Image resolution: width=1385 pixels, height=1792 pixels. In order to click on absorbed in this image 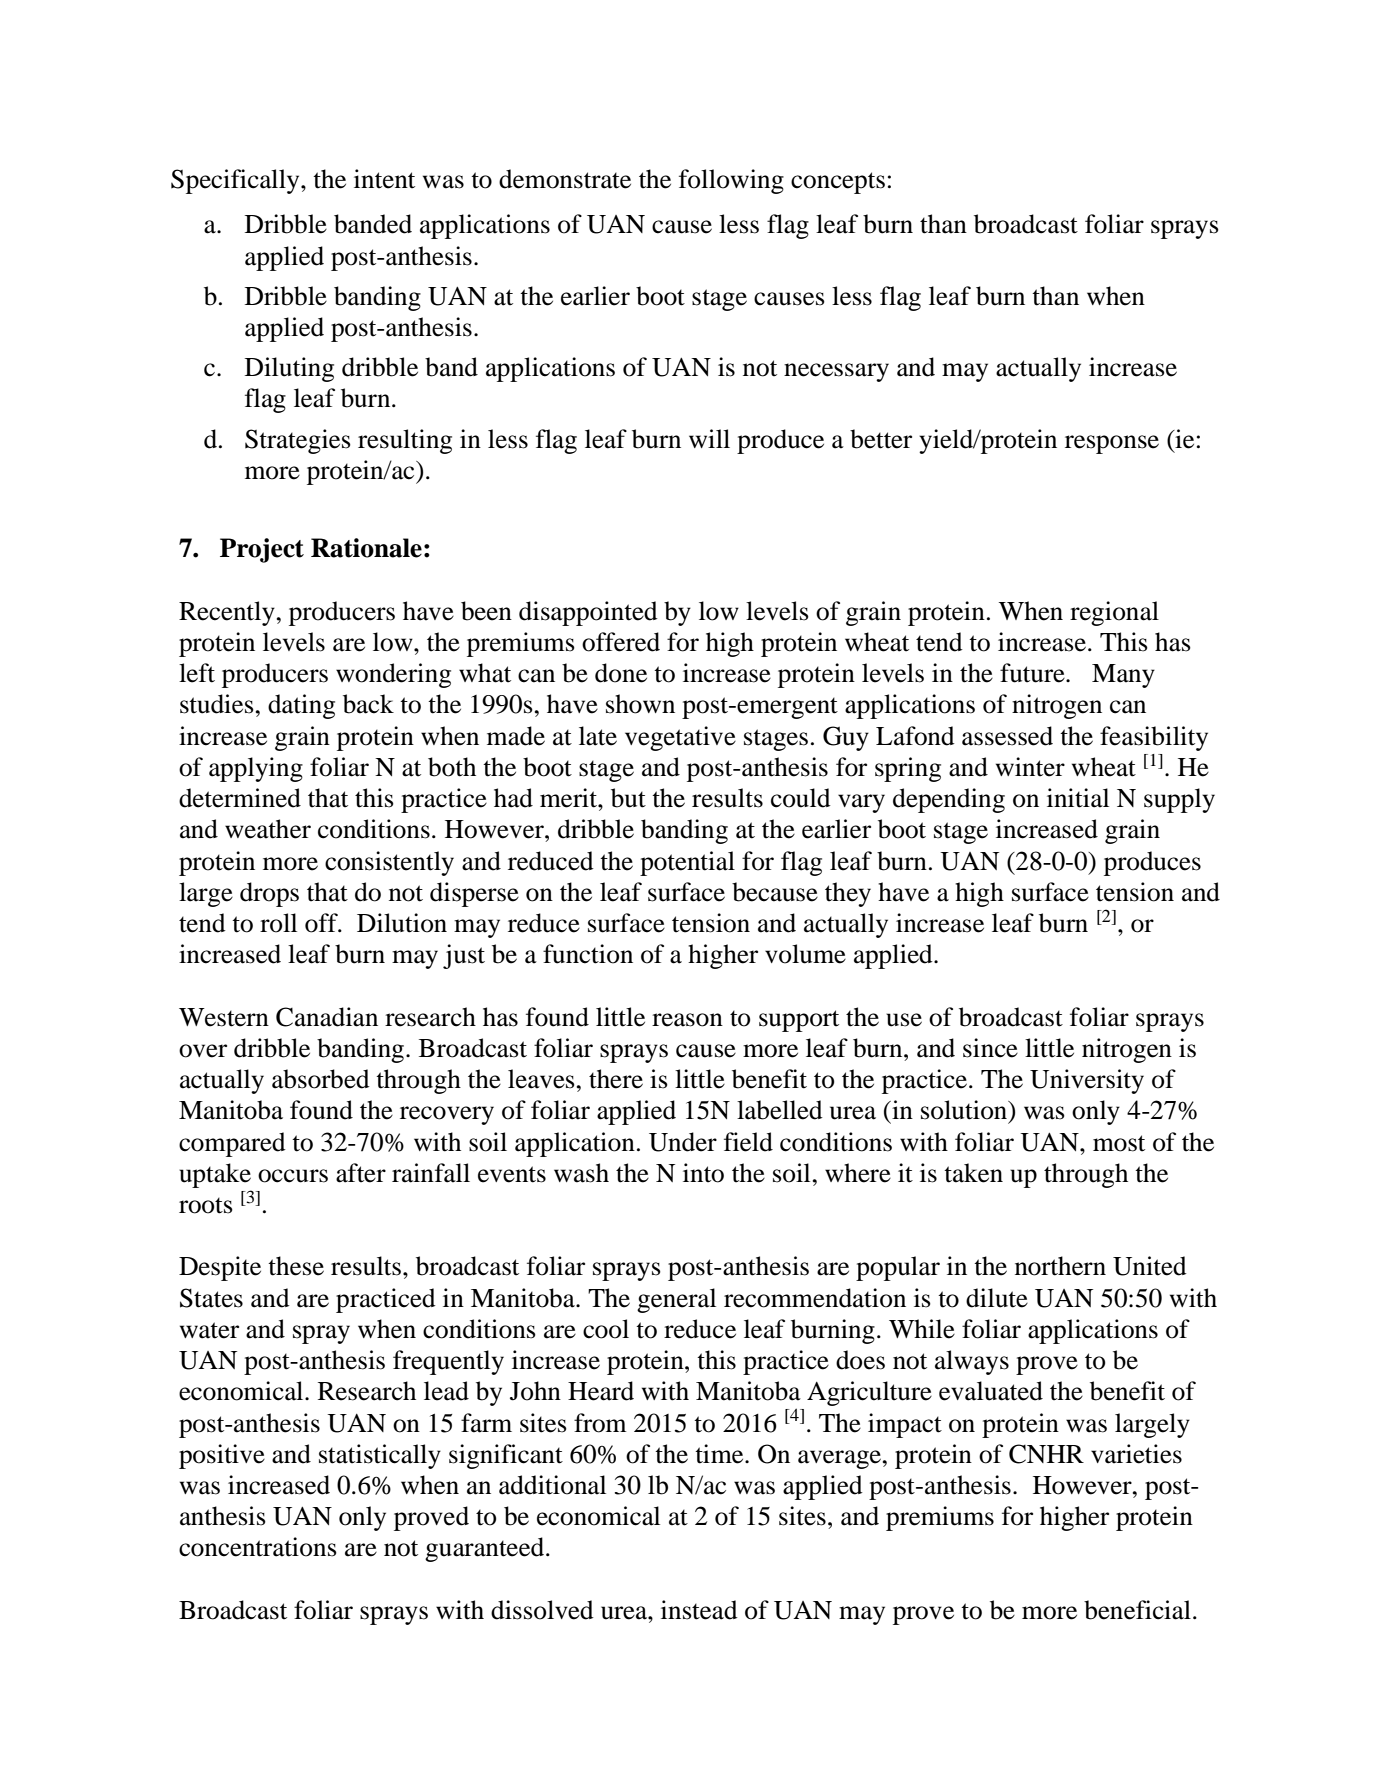, I will do `click(321, 1079)`.
